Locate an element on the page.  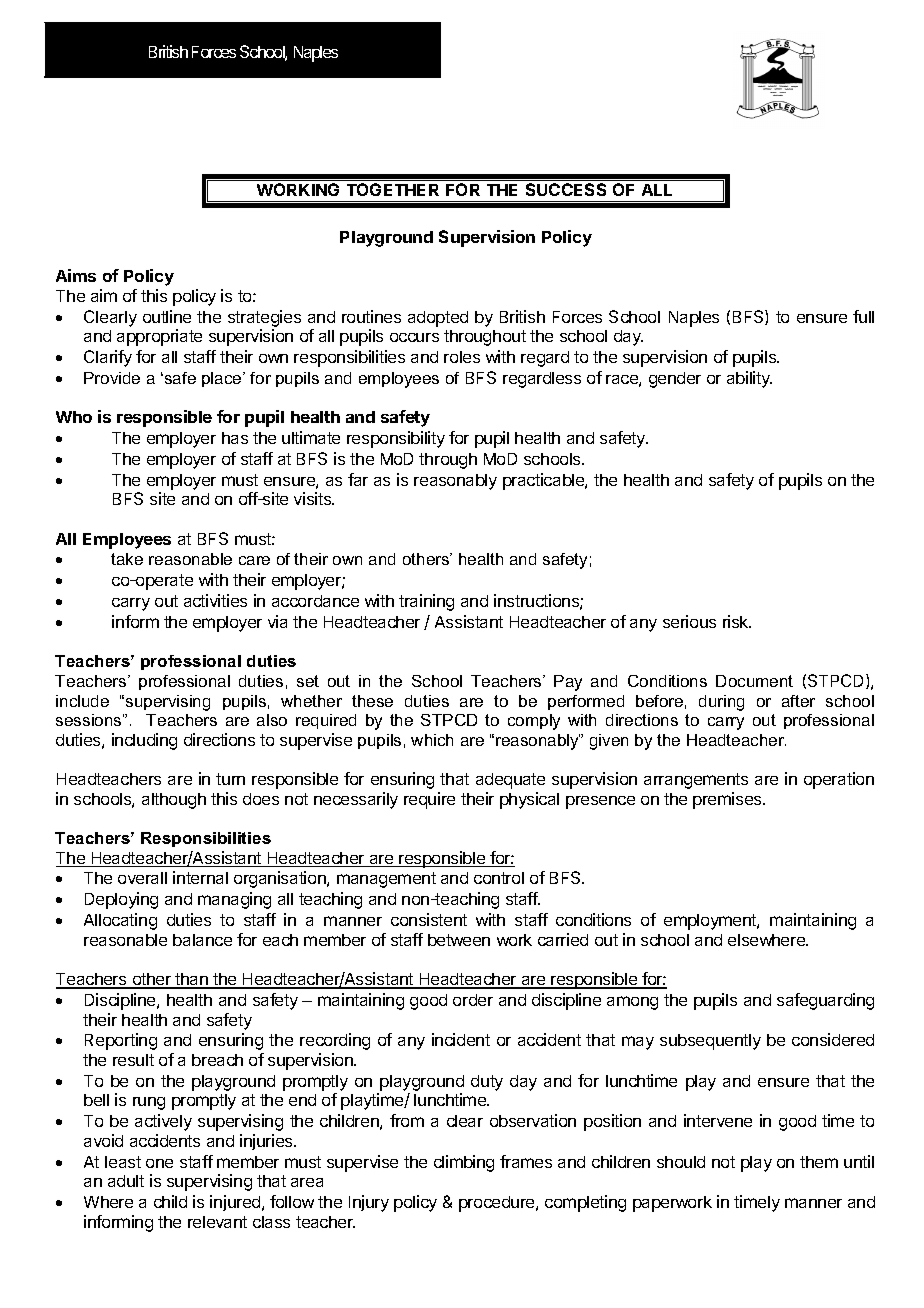
ability is located at coordinates (749, 379).
